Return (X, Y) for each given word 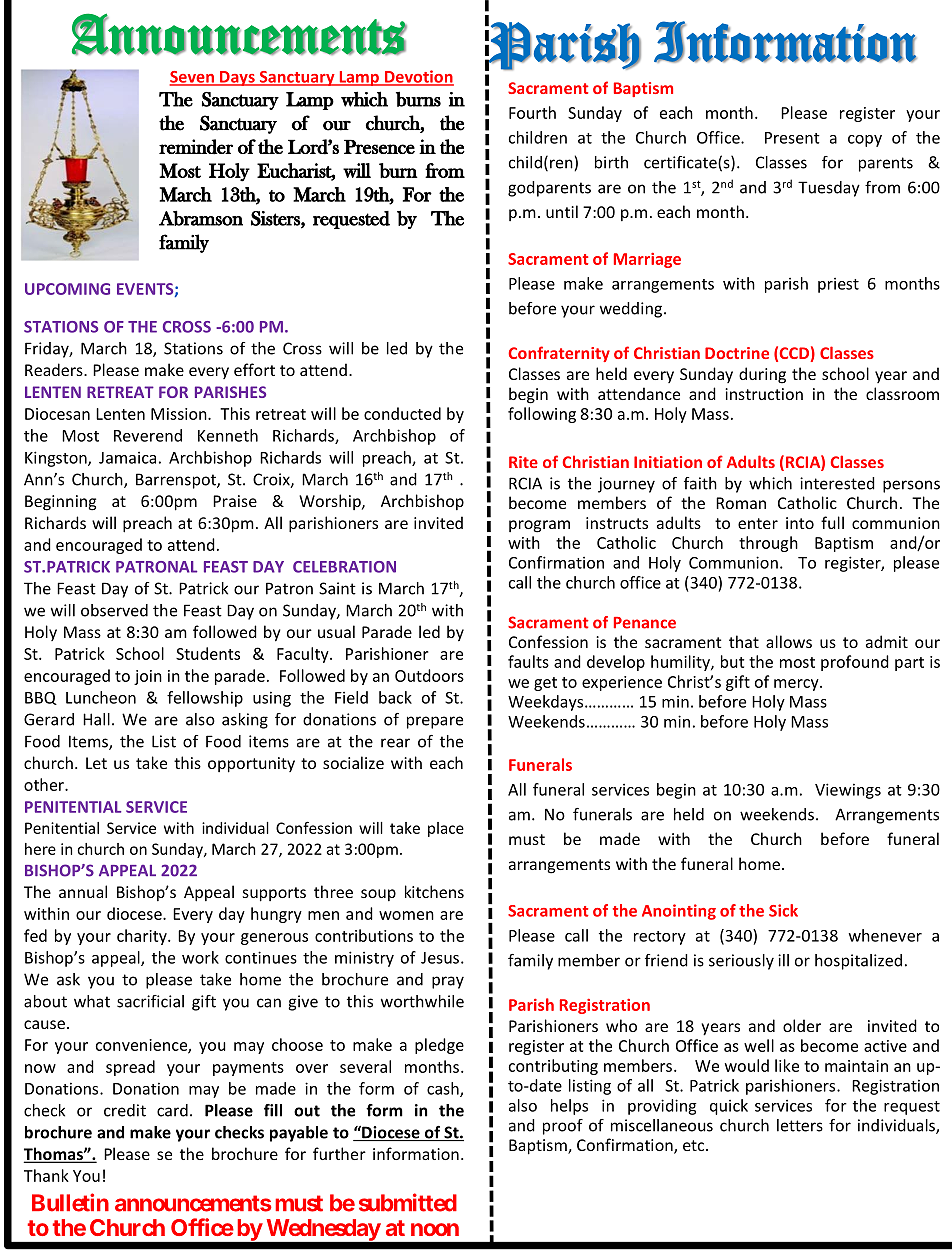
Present (792, 138)
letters (800, 1125)
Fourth (532, 112)
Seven (193, 78)
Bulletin (70, 1202)
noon (435, 1229)
